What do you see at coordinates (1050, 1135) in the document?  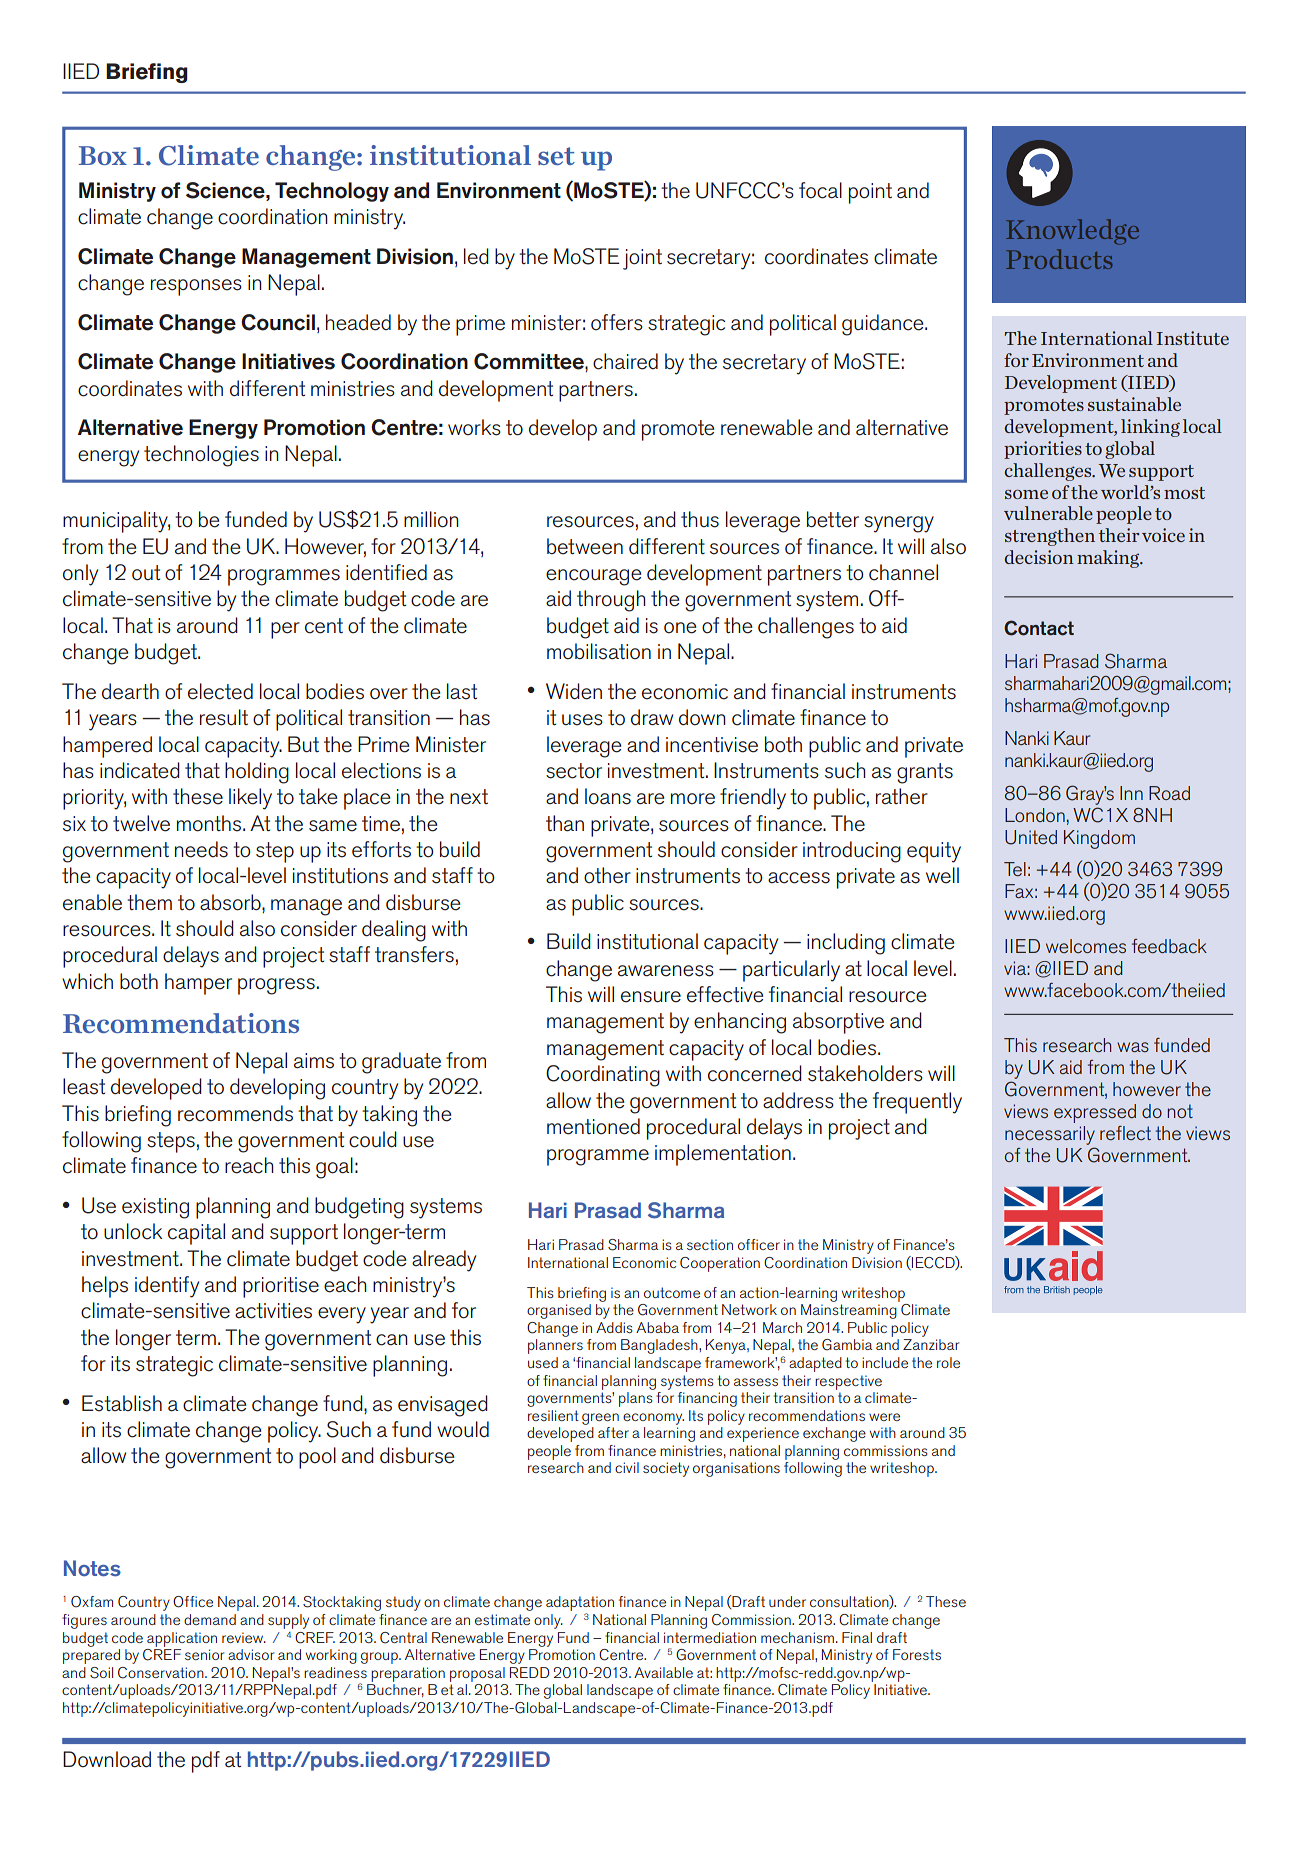 I see `necessarily` at bounding box center [1050, 1135].
